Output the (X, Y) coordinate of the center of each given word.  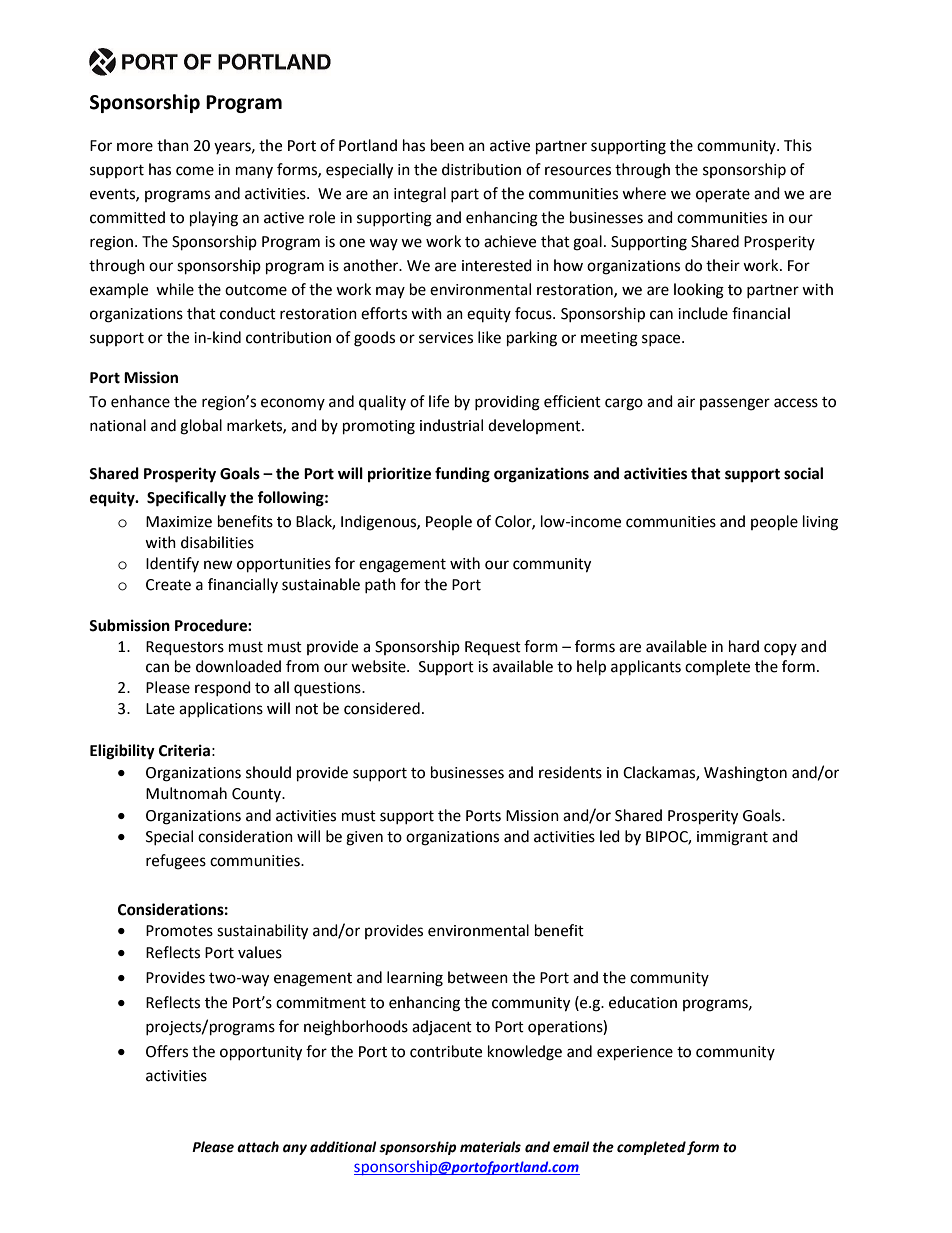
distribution (481, 169)
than (173, 145)
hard (744, 646)
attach (258, 1147)
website (379, 666)
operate (723, 195)
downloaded (238, 666)
